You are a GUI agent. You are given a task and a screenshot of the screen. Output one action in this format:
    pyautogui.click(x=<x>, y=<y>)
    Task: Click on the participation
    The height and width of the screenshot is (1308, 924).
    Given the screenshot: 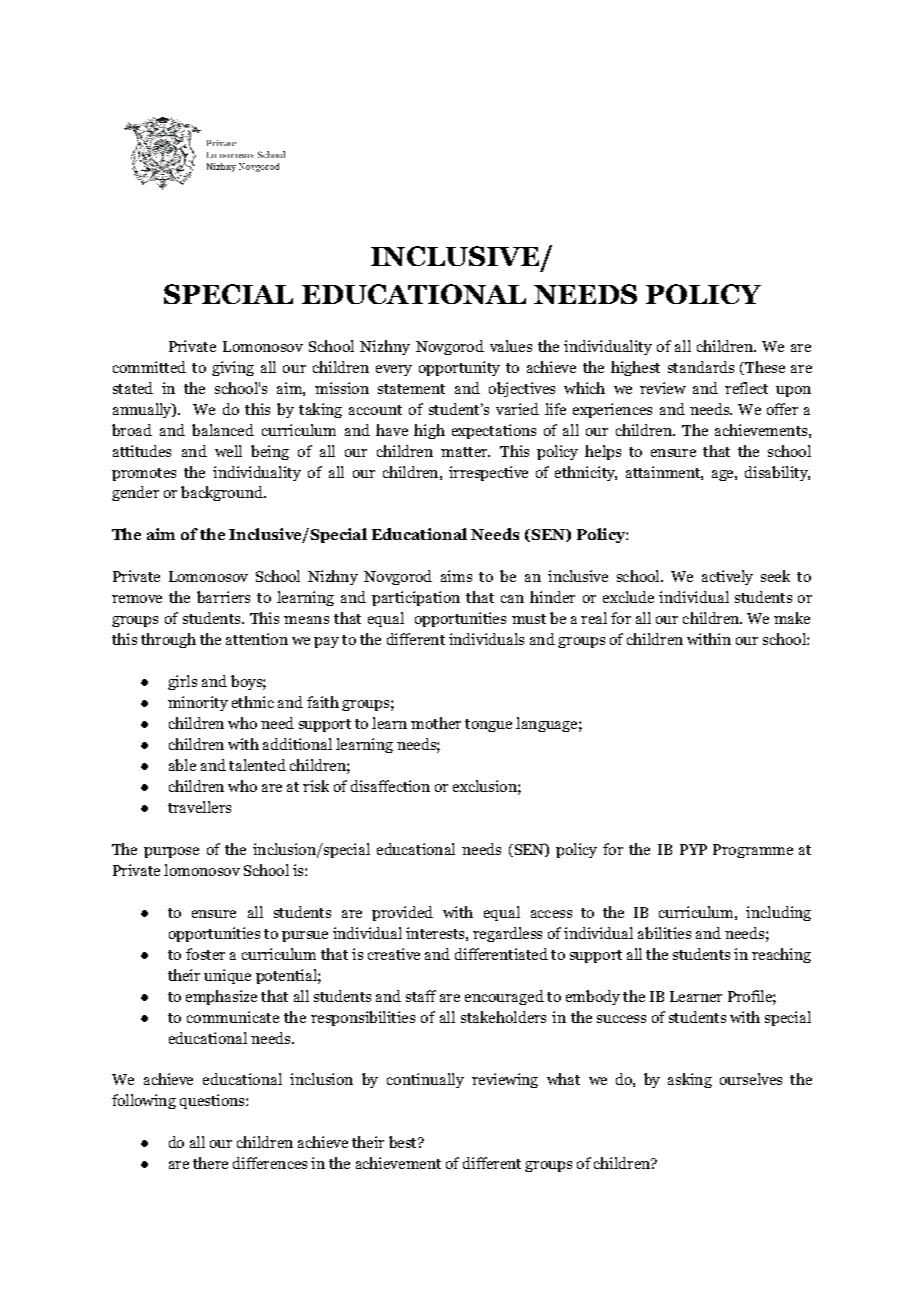 What is the action you would take?
    pyautogui.click(x=416, y=598)
